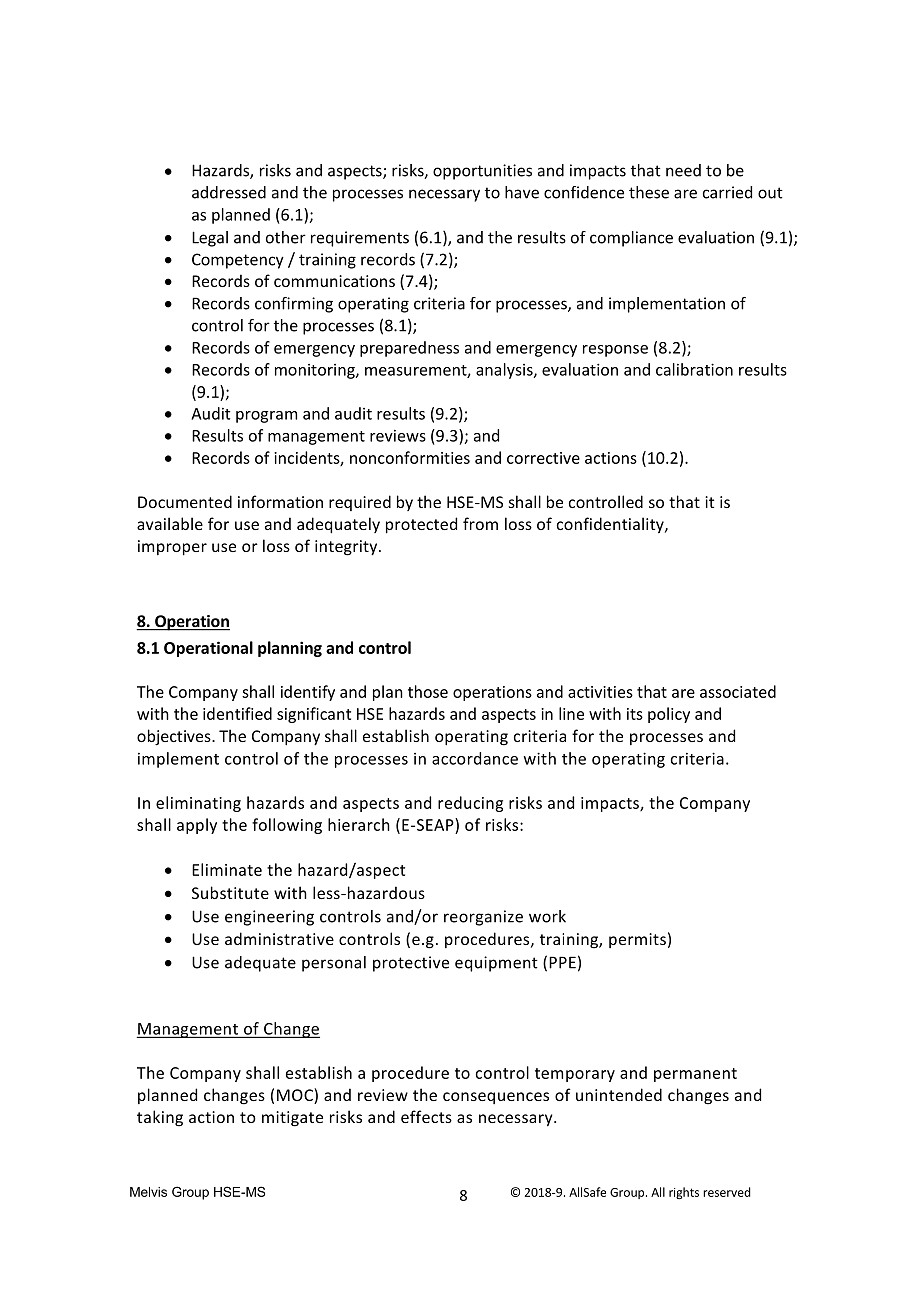  What do you see at coordinates (611, 525) in the screenshot?
I see `confidentiality` at bounding box center [611, 525].
